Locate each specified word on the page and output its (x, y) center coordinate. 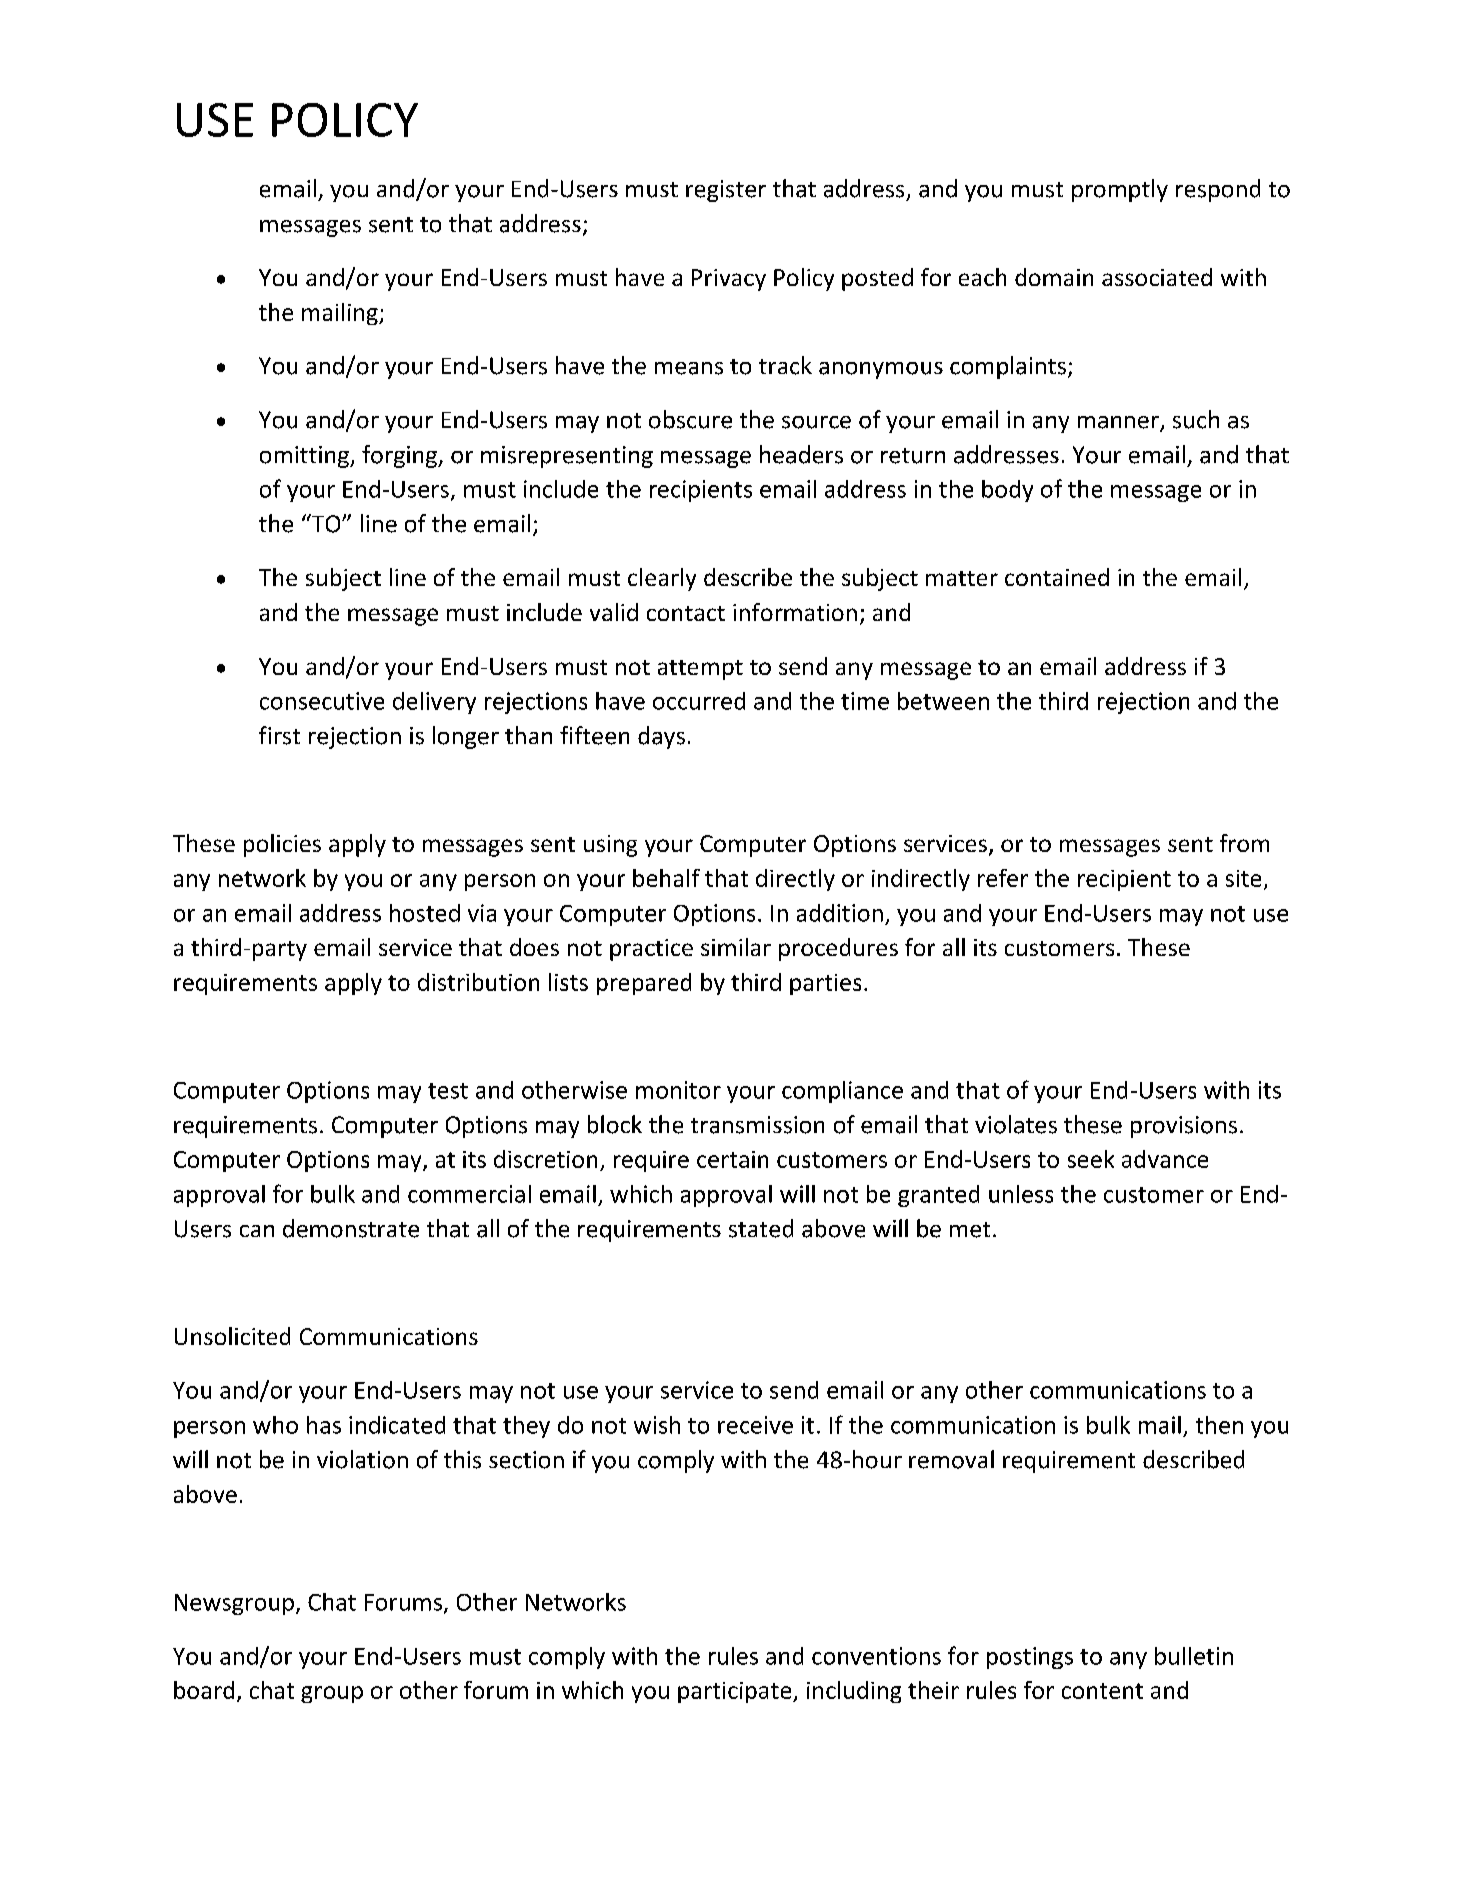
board (204, 1690)
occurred (699, 701)
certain (732, 1159)
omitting (305, 457)
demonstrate (351, 1228)
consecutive (322, 701)
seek (1091, 1159)
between (943, 701)
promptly (1120, 190)
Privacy (729, 280)
